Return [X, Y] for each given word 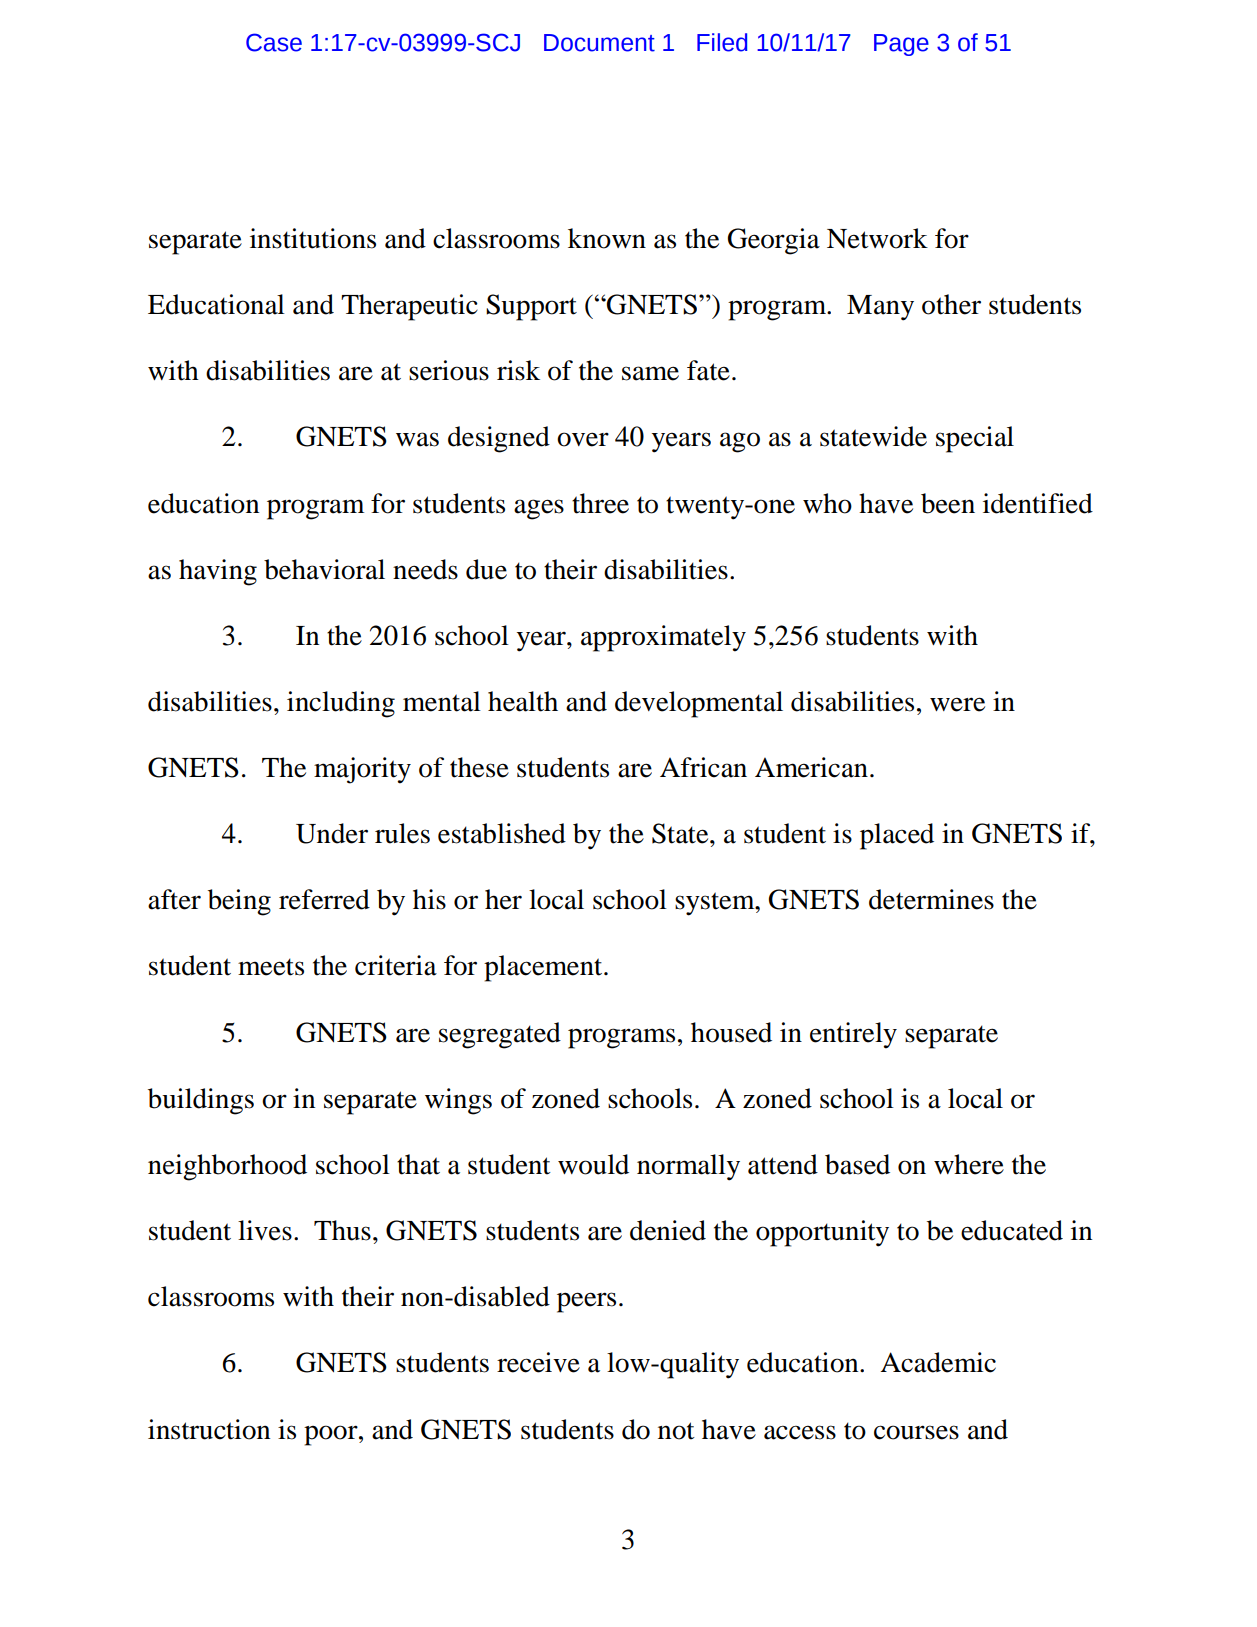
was [417, 439]
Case [274, 42]
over [583, 439]
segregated [500, 1035]
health [523, 701]
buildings [201, 1101]
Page [901, 45]
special [975, 439]
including [341, 704]
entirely [853, 1035]
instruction [209, 1429]
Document [599, 43]
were [957, 704]
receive [538, 1362]
